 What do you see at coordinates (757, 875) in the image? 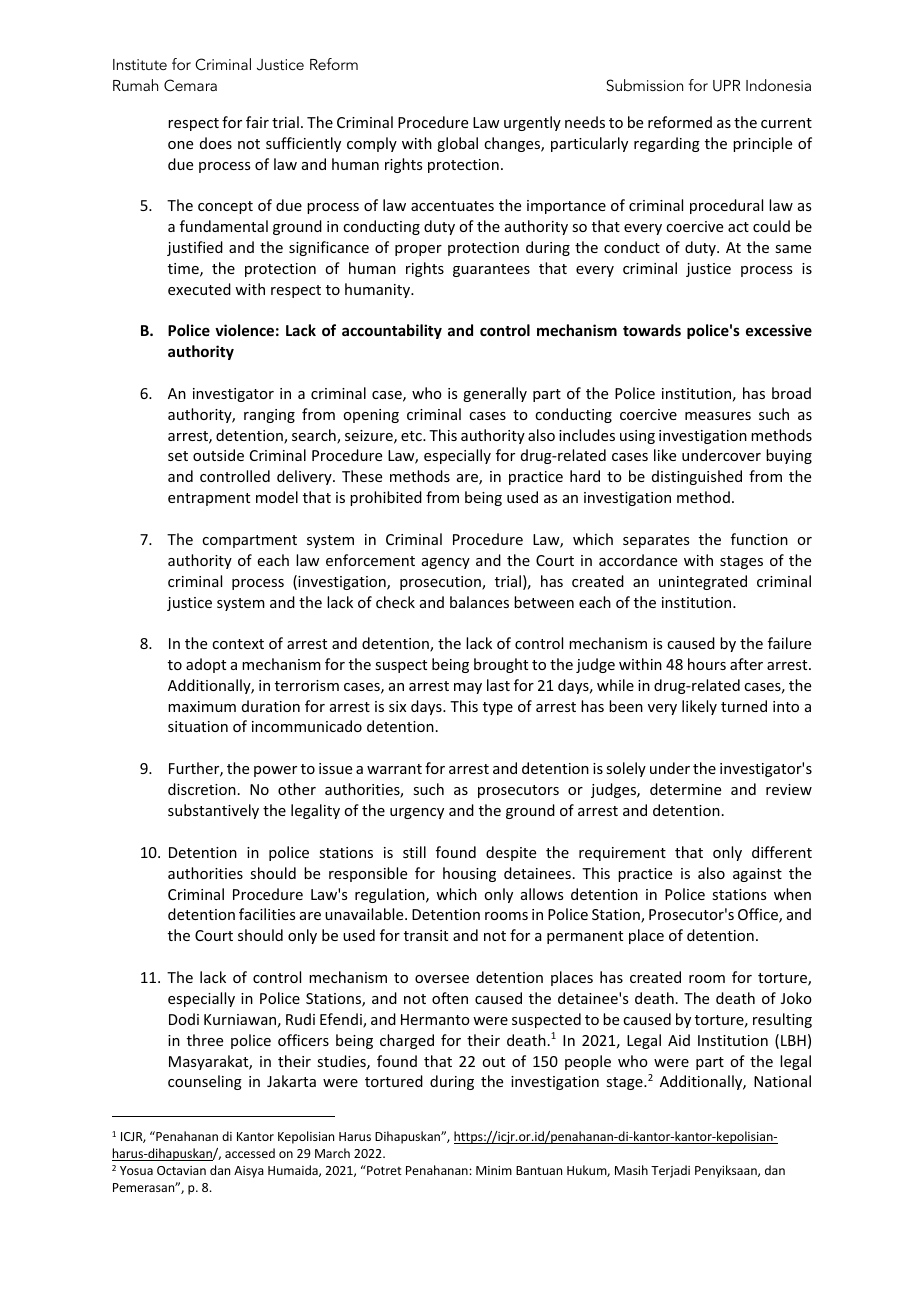
I see `against` at bounding box center [757, 875].
